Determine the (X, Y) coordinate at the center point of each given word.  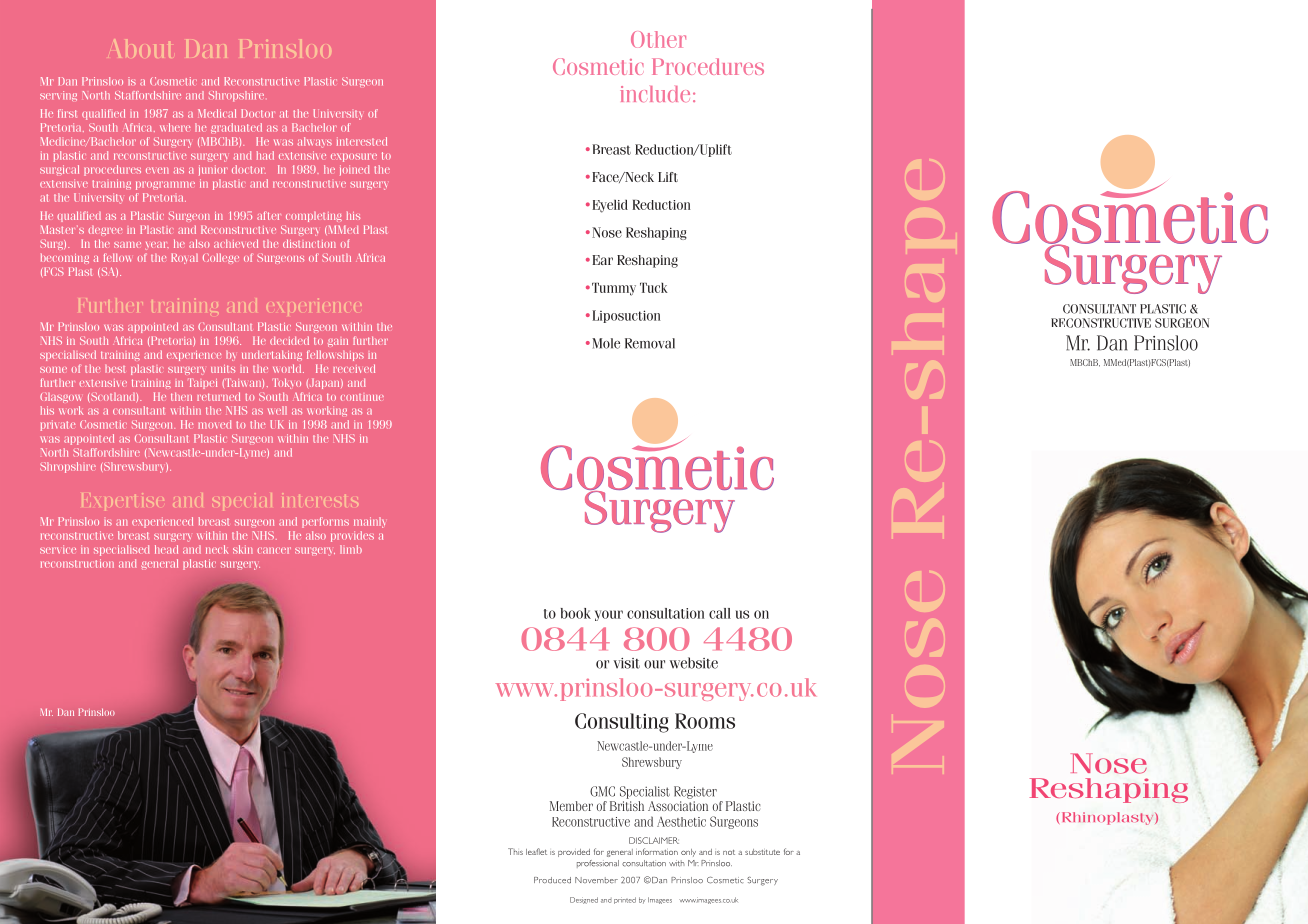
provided (574, 853)
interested (362, 141)
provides (352, 536)
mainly (369, 522)
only (688, 853)
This (515, 851)
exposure (354, 157)
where (175, 127)
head (166, 549)
